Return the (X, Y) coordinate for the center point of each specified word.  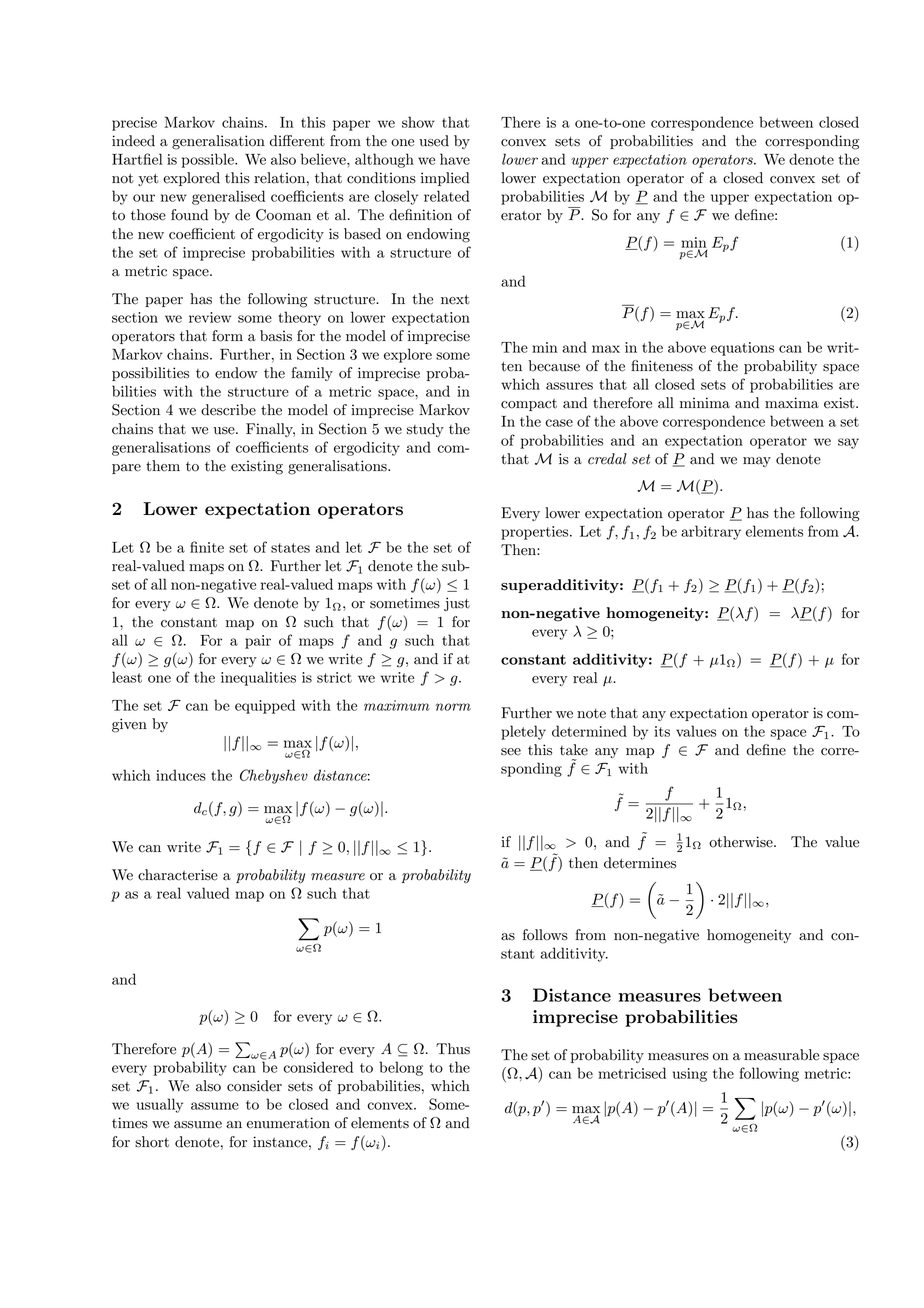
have (455, 159)
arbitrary (711, 532)
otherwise (742, 842)
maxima (792, 403)
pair (258, 642)
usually (160, 1105)
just (457, 604)
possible (209, 160)
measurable (781, 1055)
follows (545, 935)
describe (228, 410)
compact (529, 405)
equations (742, 349)
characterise (178, 875)
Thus (453, 1049)
